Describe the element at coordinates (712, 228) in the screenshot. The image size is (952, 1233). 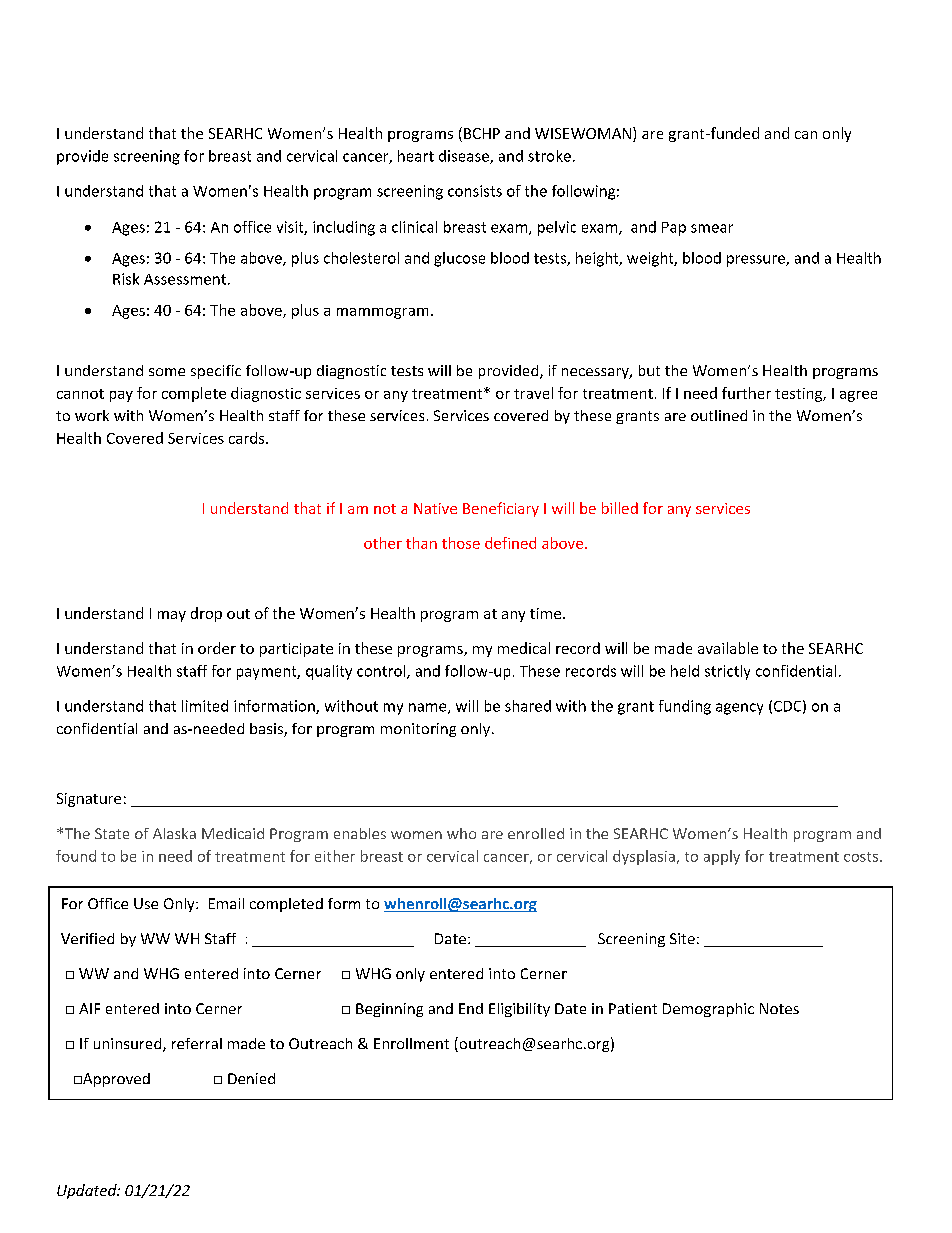
I see `smear` at that location.
